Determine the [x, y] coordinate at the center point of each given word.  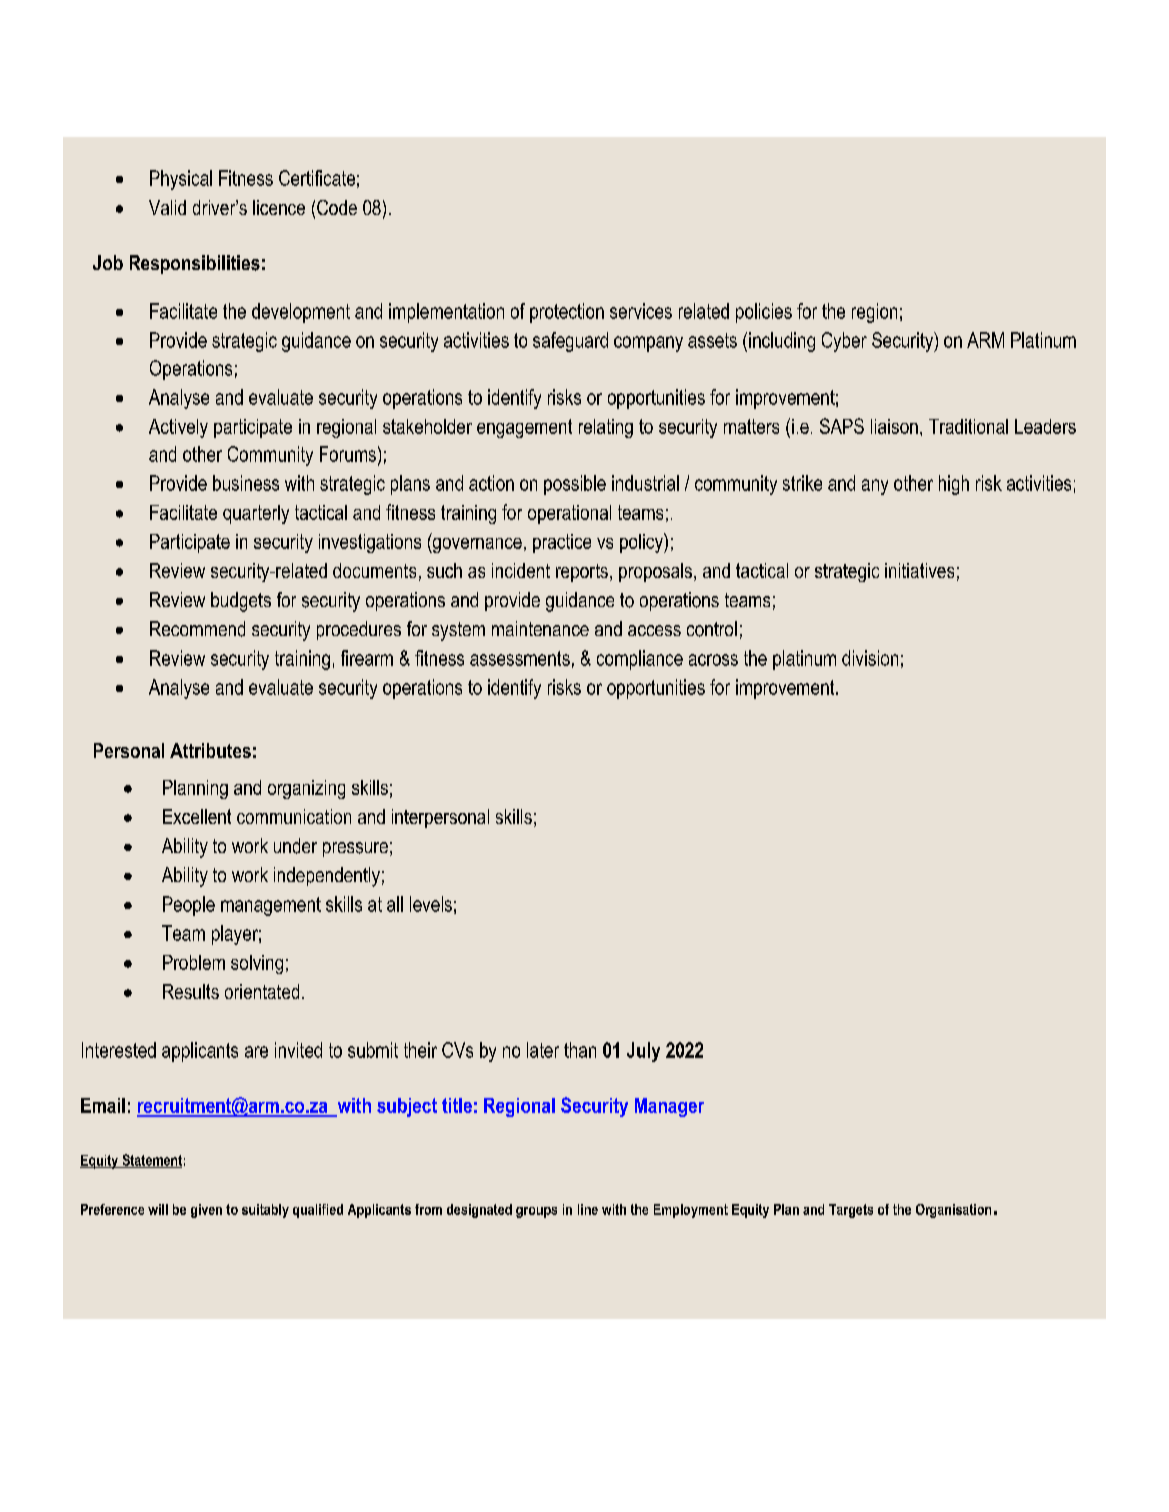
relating [606, 428]
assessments [520, 658]
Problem [194, 962]
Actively [178, 428]
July [643, 1052]
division [870, 658]
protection [567, 313]
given [206, 1211]
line [588, 1209]
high [954, 485]
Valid [167, 207]
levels [431, 904]
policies [764, 313]
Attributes [210, 750]
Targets [851, 1211]
